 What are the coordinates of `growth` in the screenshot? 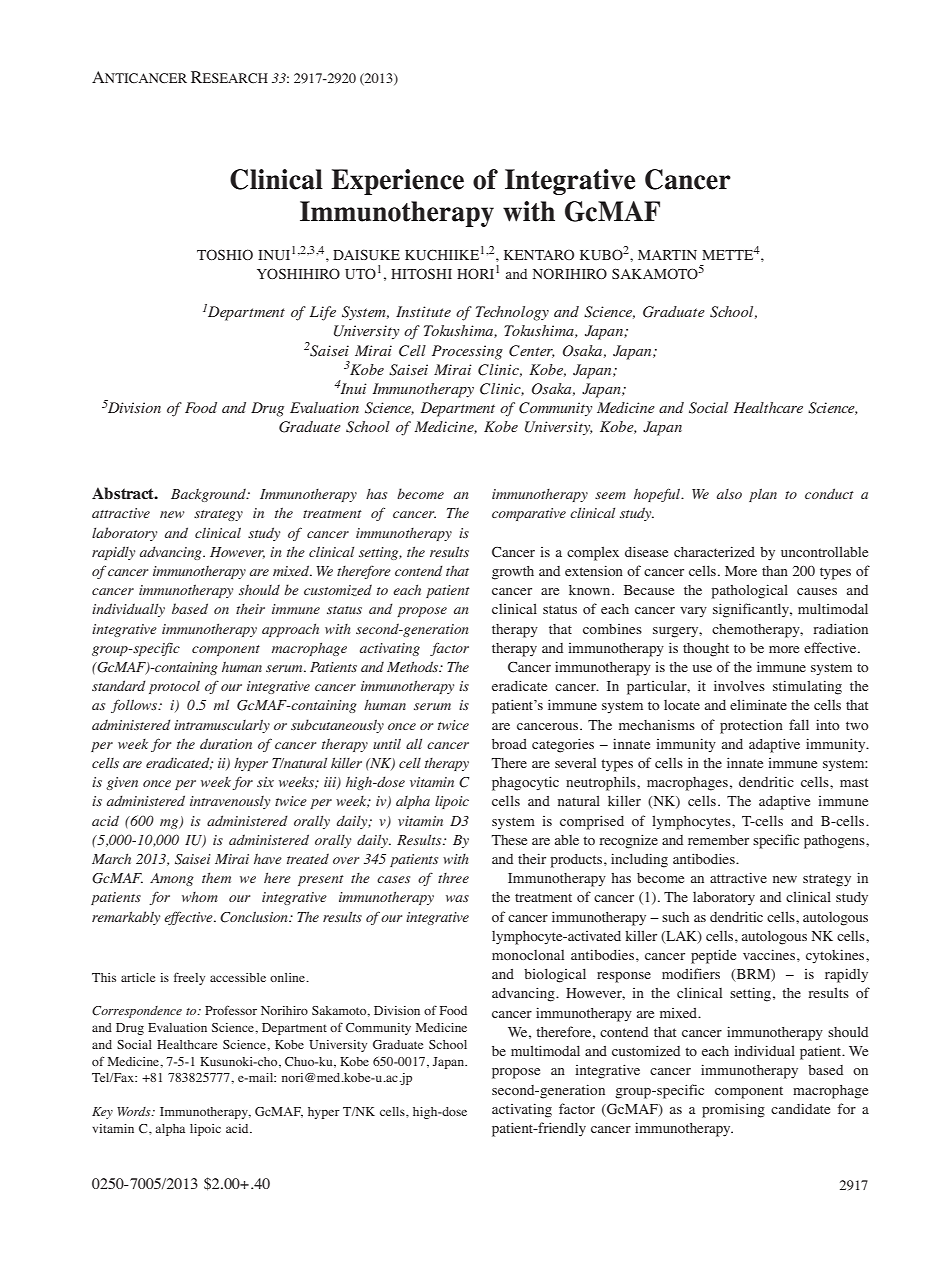 It's located at (513, 573).
